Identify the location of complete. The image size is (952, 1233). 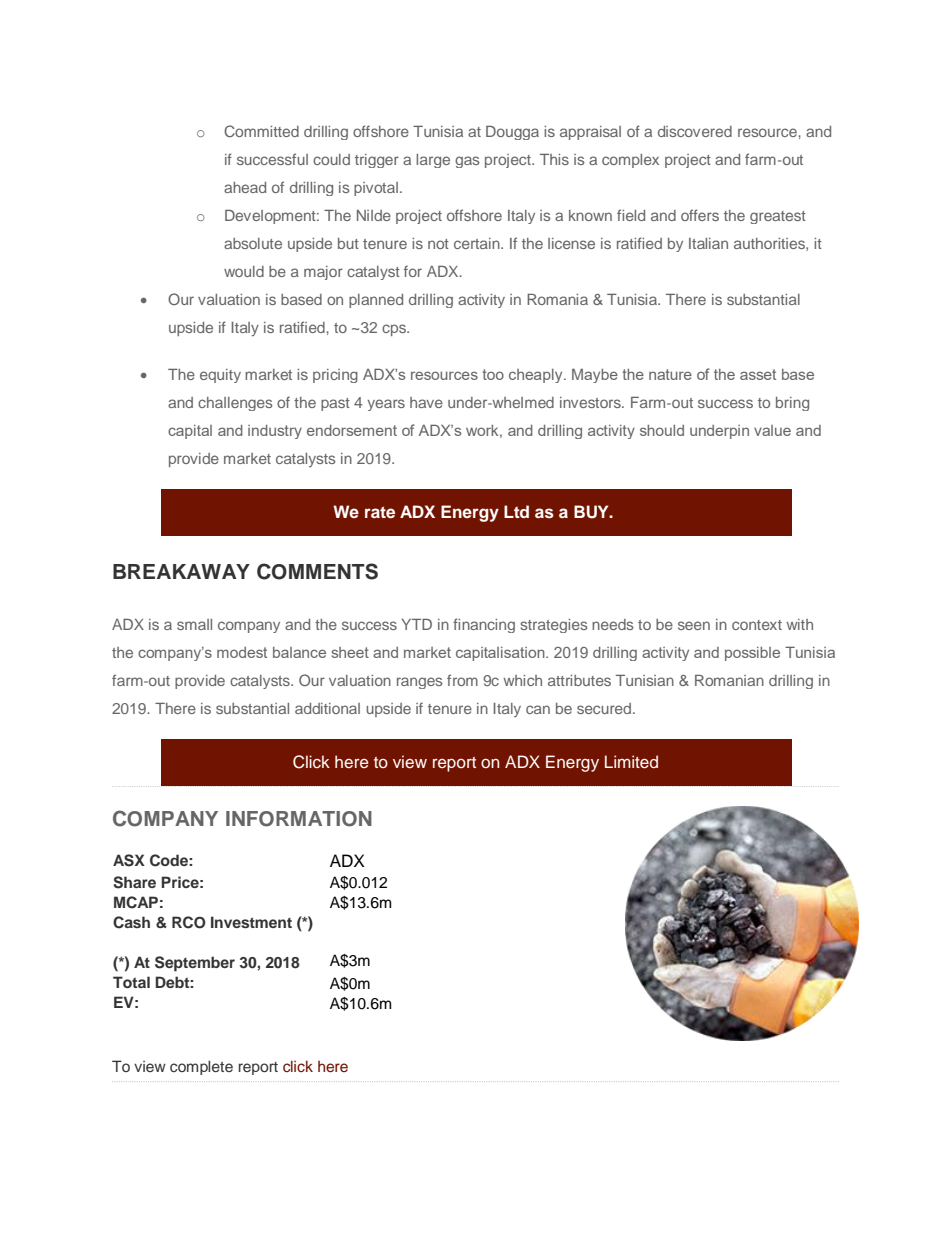
(201, 1067).
